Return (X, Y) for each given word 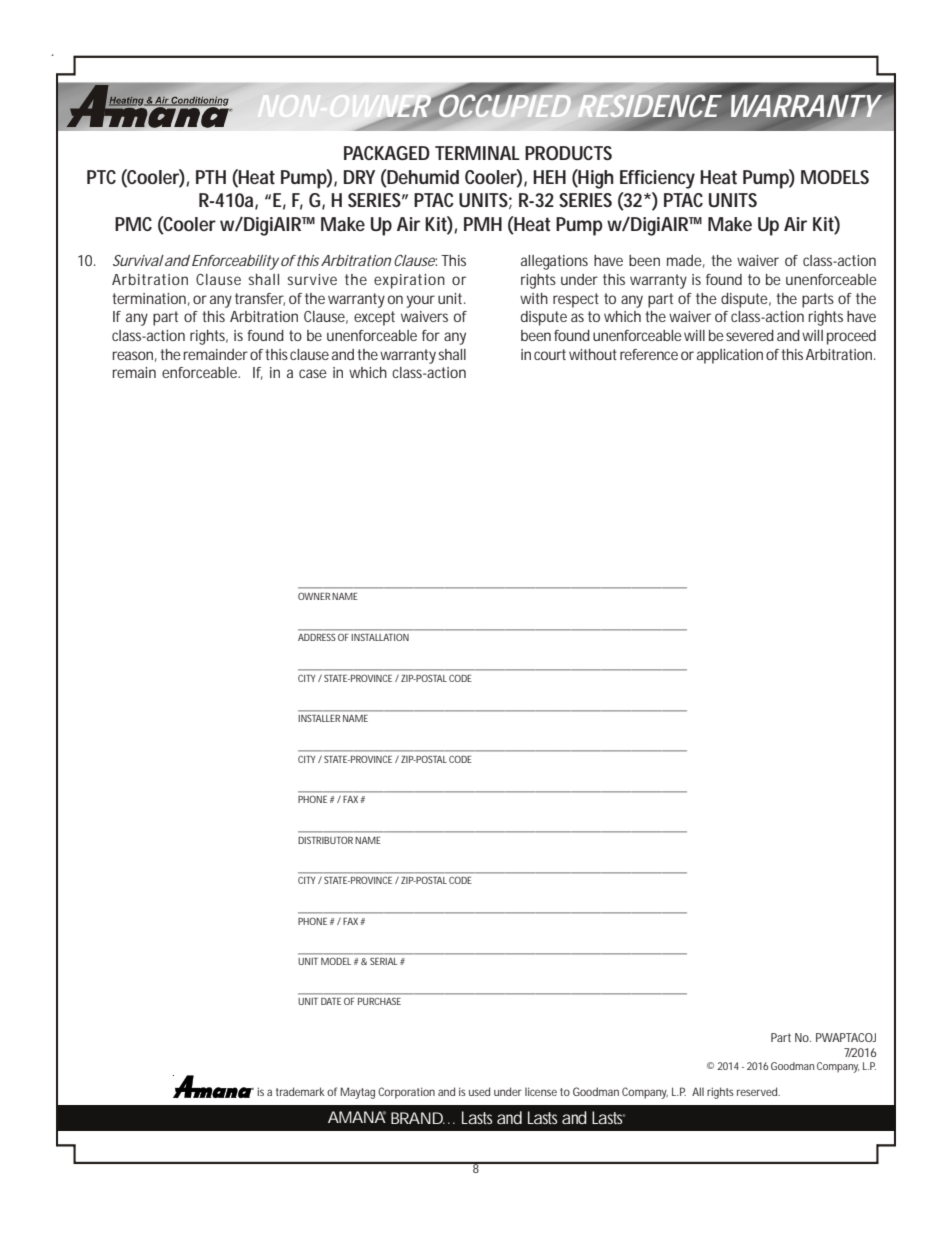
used (479, 1091)
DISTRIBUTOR (325, 840)
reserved (758, 1091)
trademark (300, 1091)
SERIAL (385, 961)
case (313, 373)
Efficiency (657, 179)
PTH (211, 177)
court (550, 354)
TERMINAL (477, 153)
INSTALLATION (380, 637)
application (730, 356)
